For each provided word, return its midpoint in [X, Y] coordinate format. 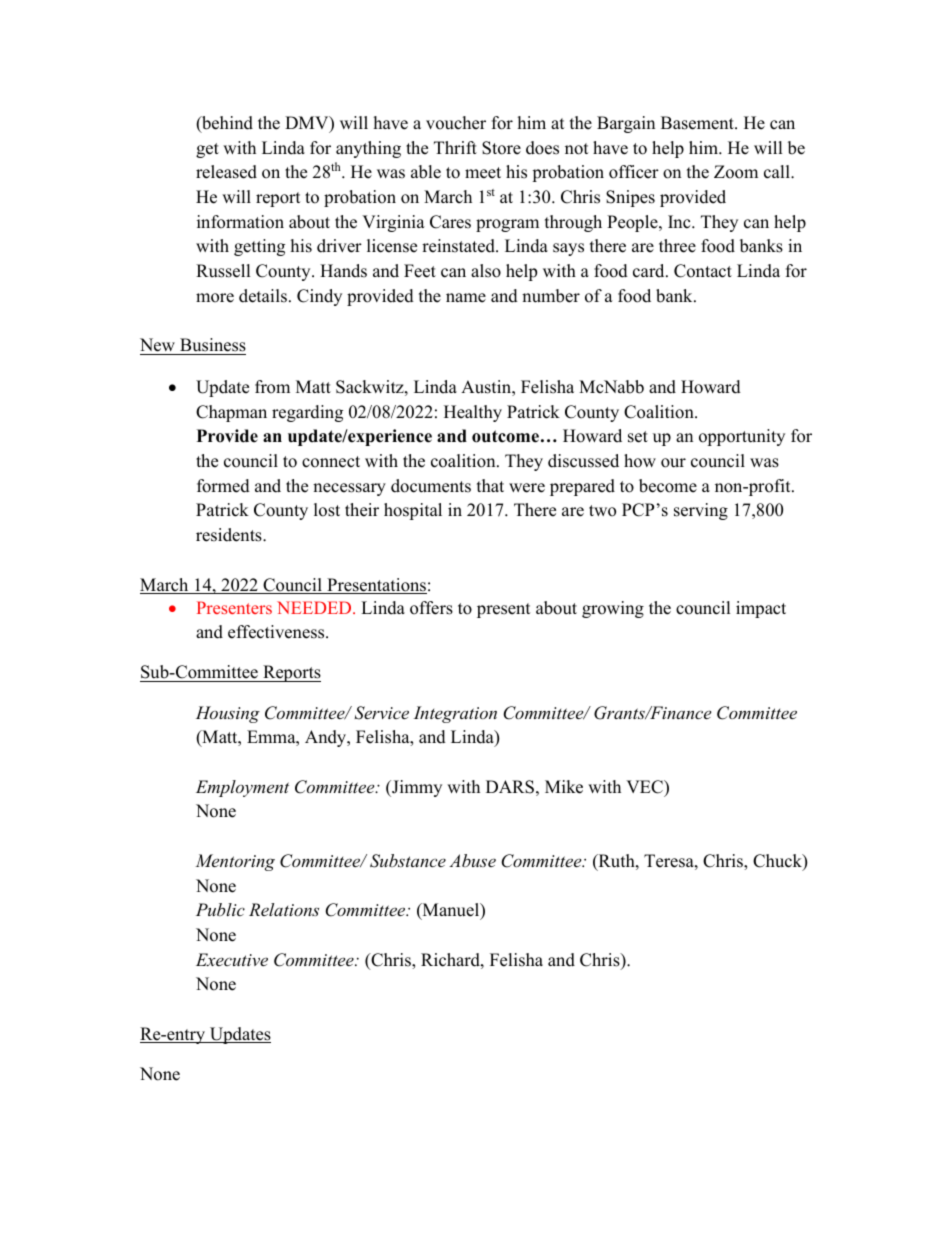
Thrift [455, 147]
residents [230, 535]
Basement [698, 123]
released [226, 172]
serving [701, 511]
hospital [413, 511]
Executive [232, 959]
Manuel [451, 911]
